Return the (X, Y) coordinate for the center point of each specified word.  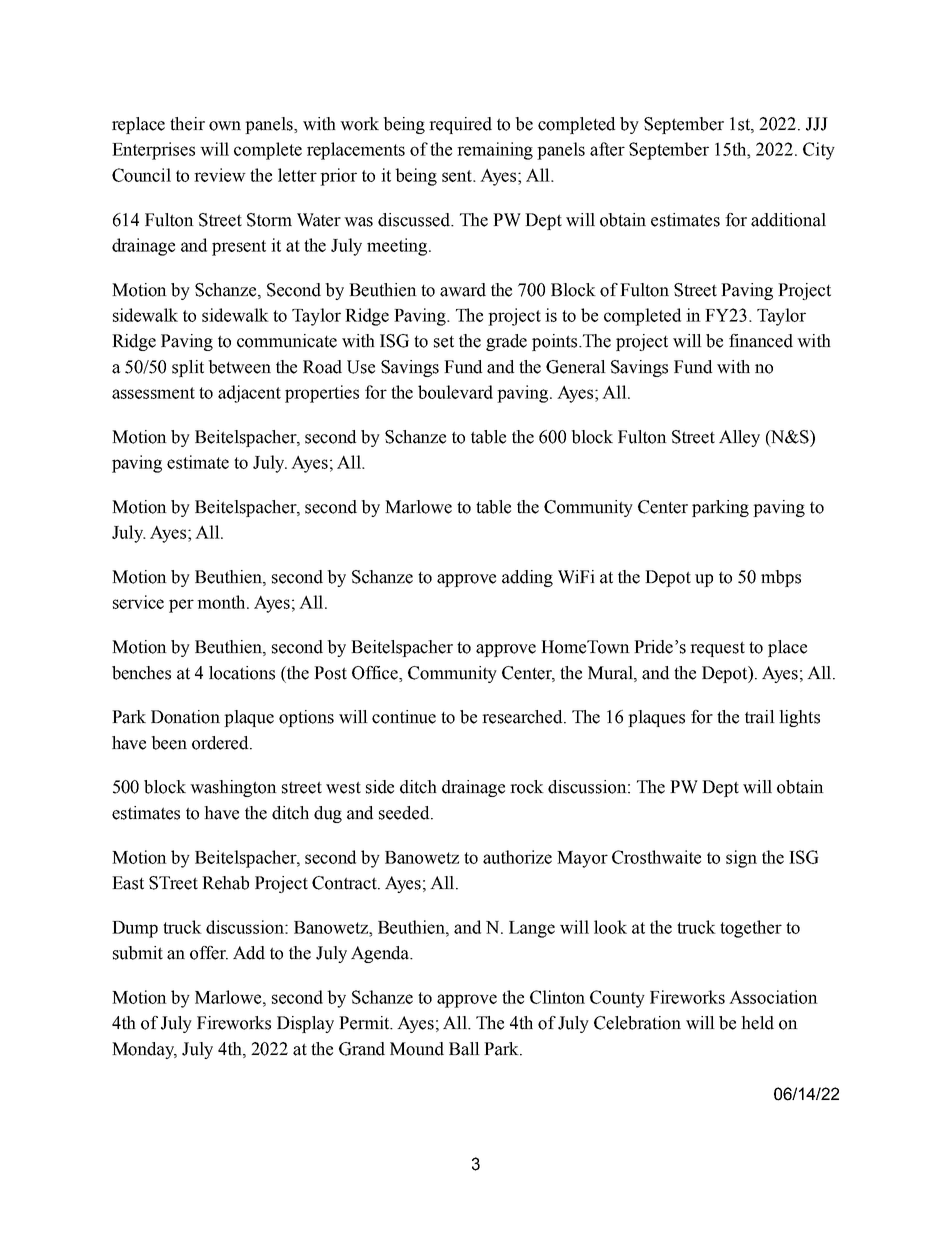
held (757, 1023)
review (220, 175)
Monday (144, 1050)
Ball (464, 1049)
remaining (495, 151)
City (819, 151)
